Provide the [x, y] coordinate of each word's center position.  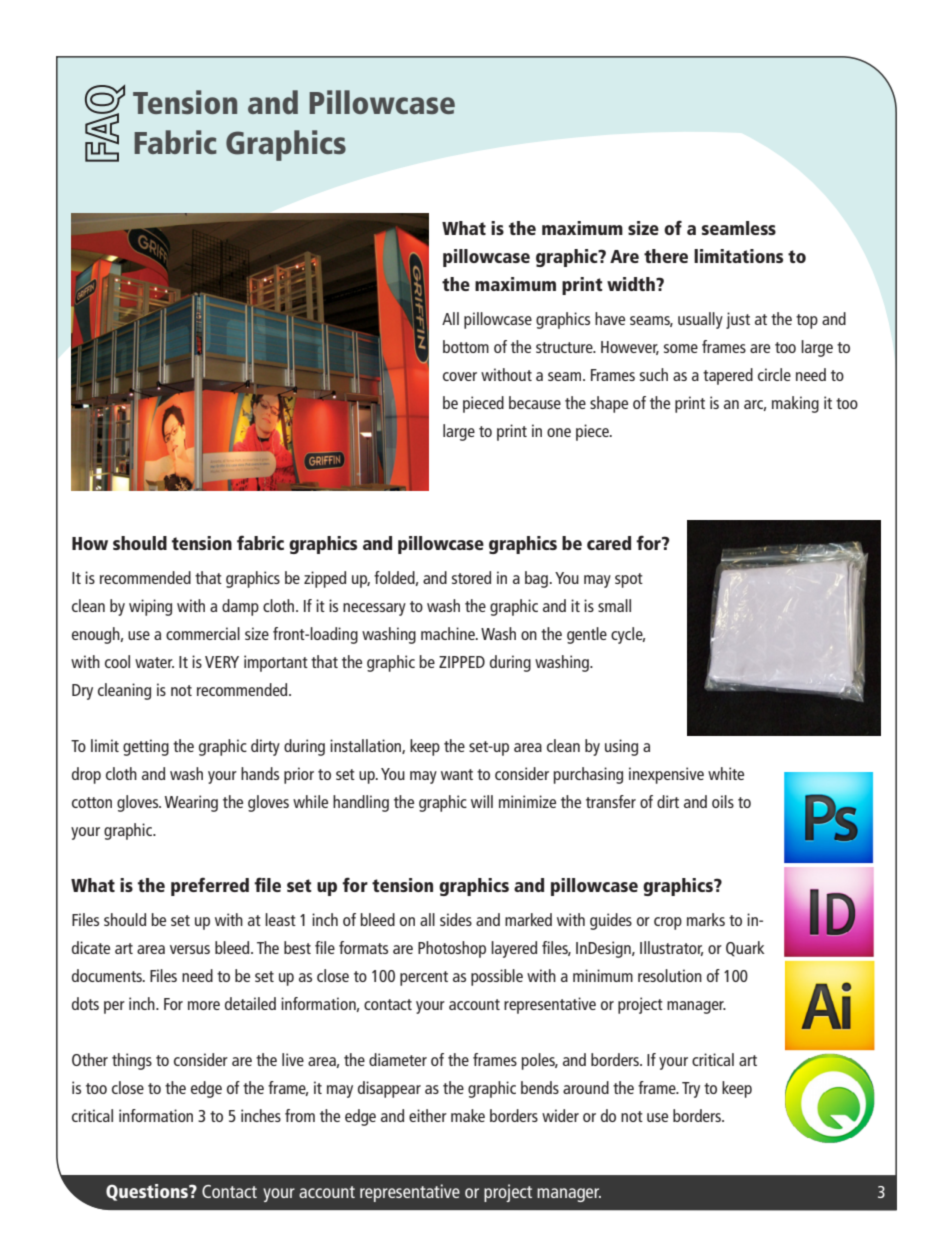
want [457, 774]
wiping [150, 607]
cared [609, 543]
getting [146, 747]
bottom [466, 346]
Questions [148, 1192]
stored [471, 577]
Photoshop [452, 949]
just [738, 320]
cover [460, 376]
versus [190, 949]
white [726, 773]
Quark [745, 949]
